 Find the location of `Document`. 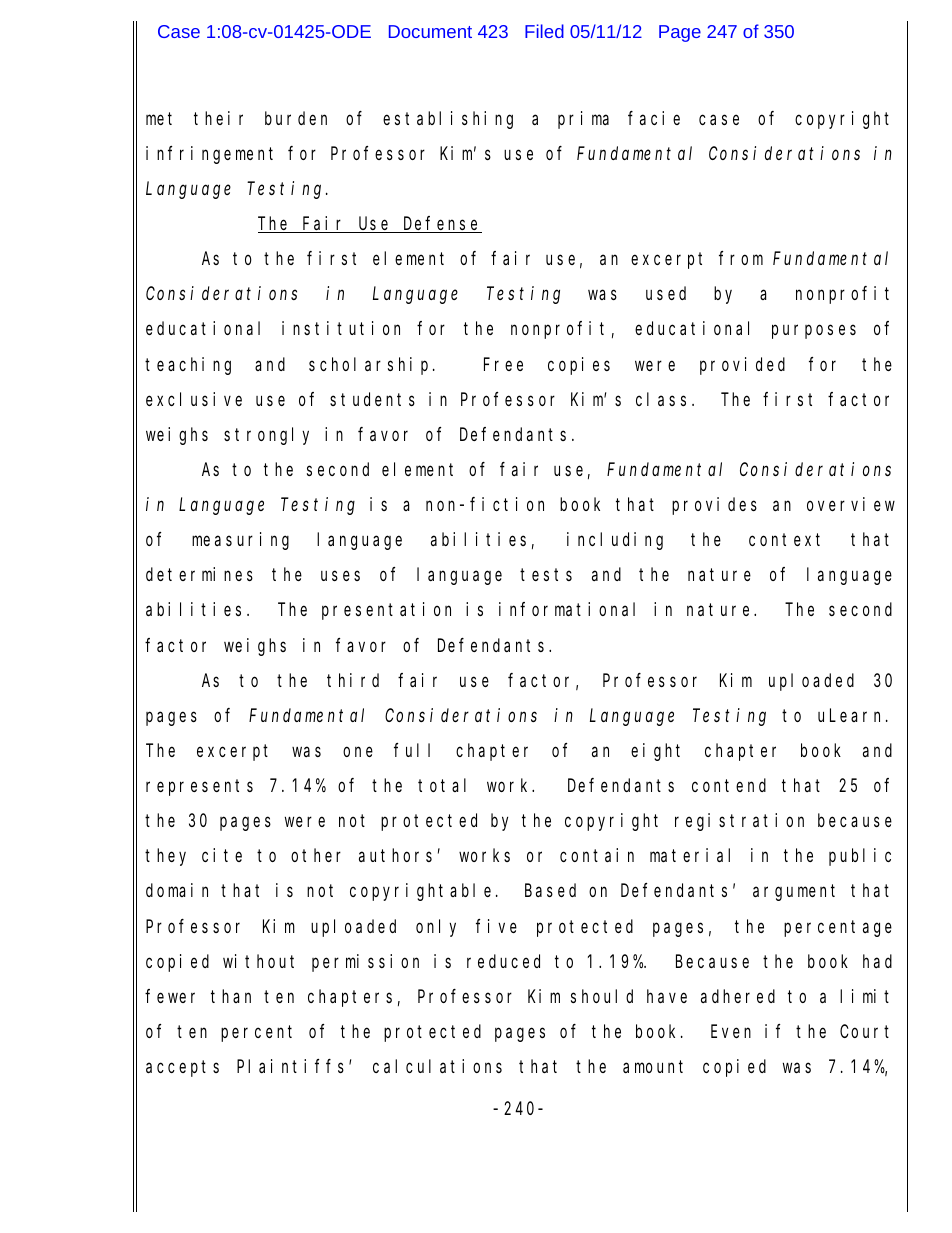

Document is located at coordinates (430, 31).
